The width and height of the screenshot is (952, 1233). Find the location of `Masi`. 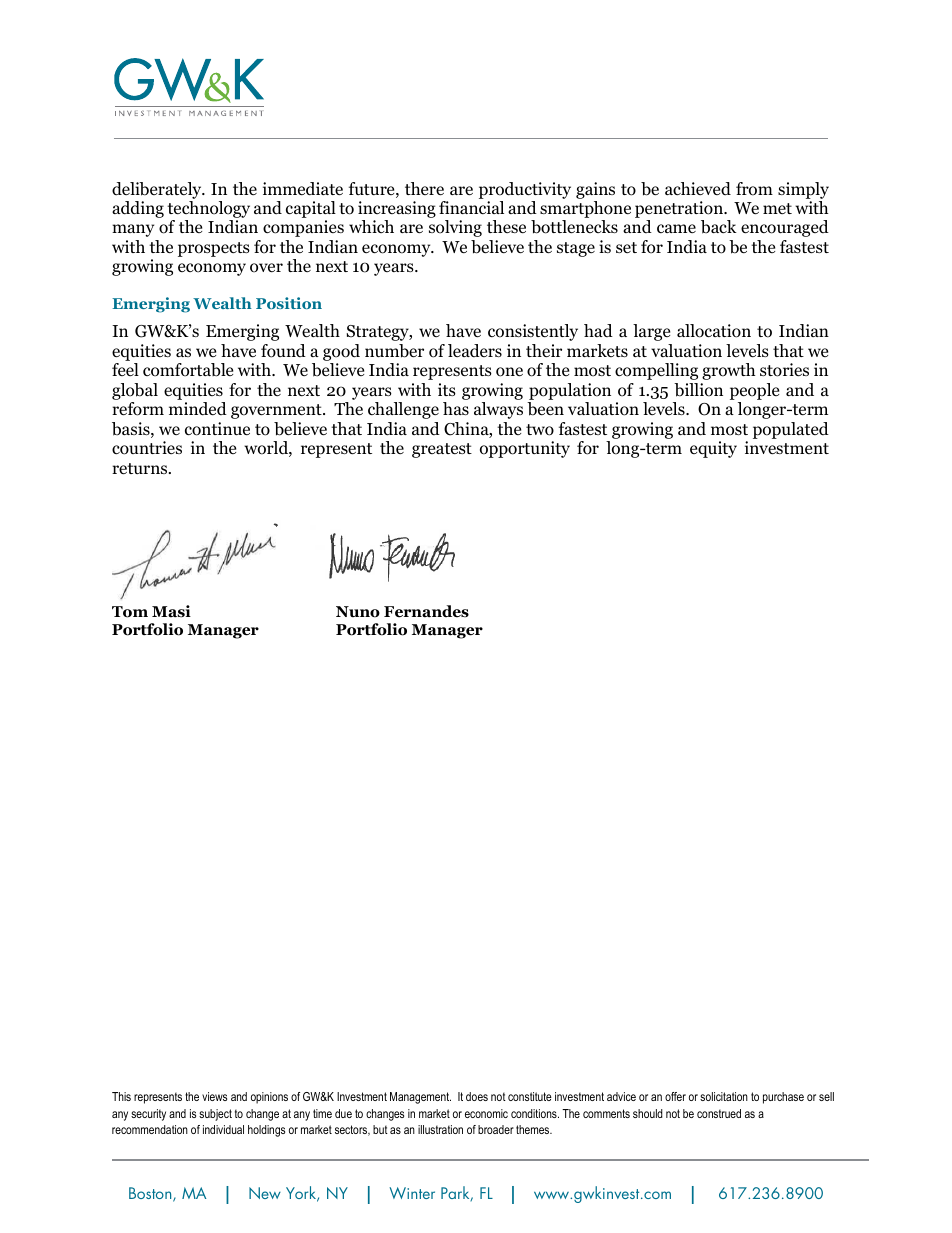

Masi is located at coordinates (171, 611).
